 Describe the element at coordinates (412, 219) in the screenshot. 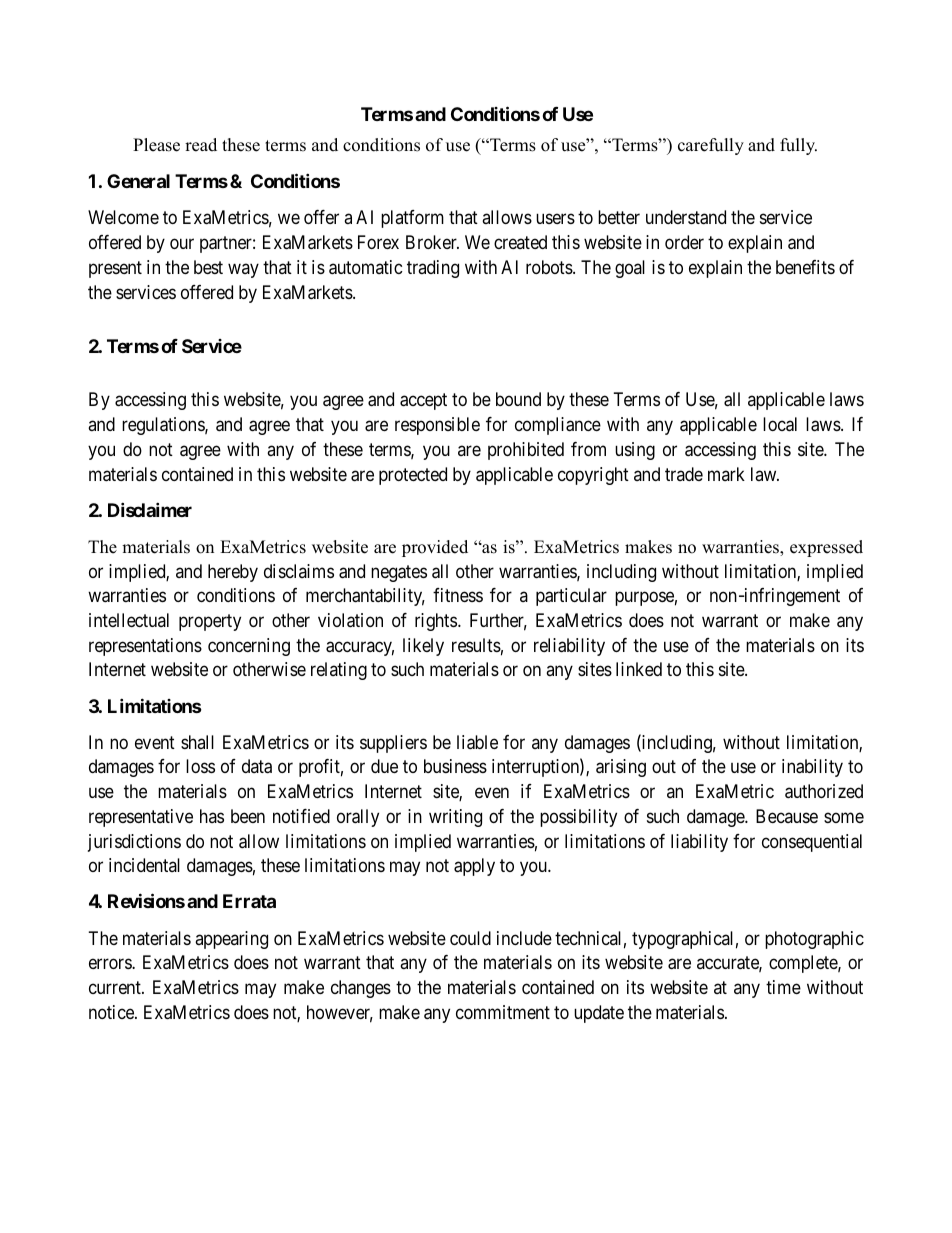

I see `platform` at that location.
